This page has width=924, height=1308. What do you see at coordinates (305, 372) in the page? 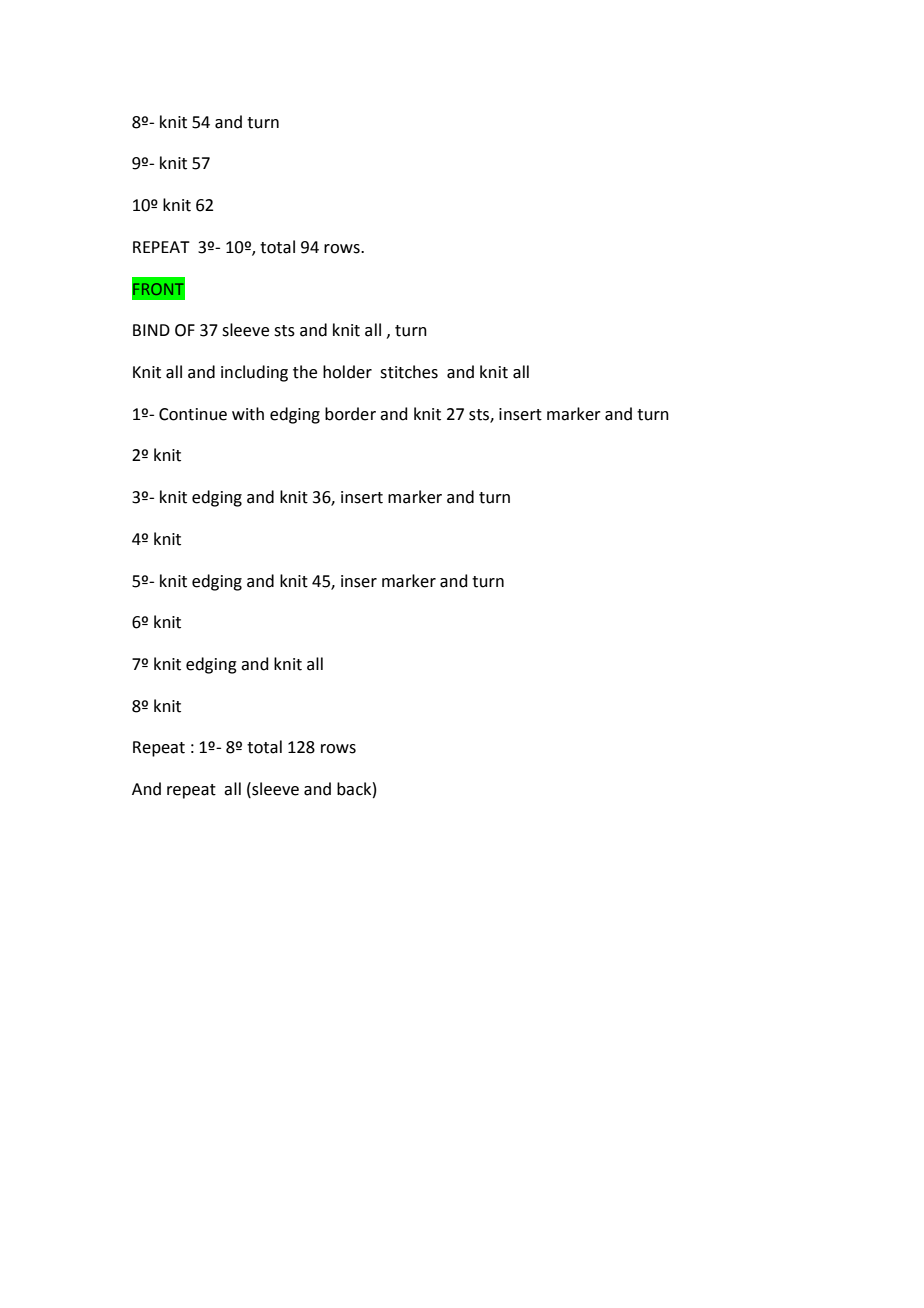
I see `the` at bounding box center [305, 372].
